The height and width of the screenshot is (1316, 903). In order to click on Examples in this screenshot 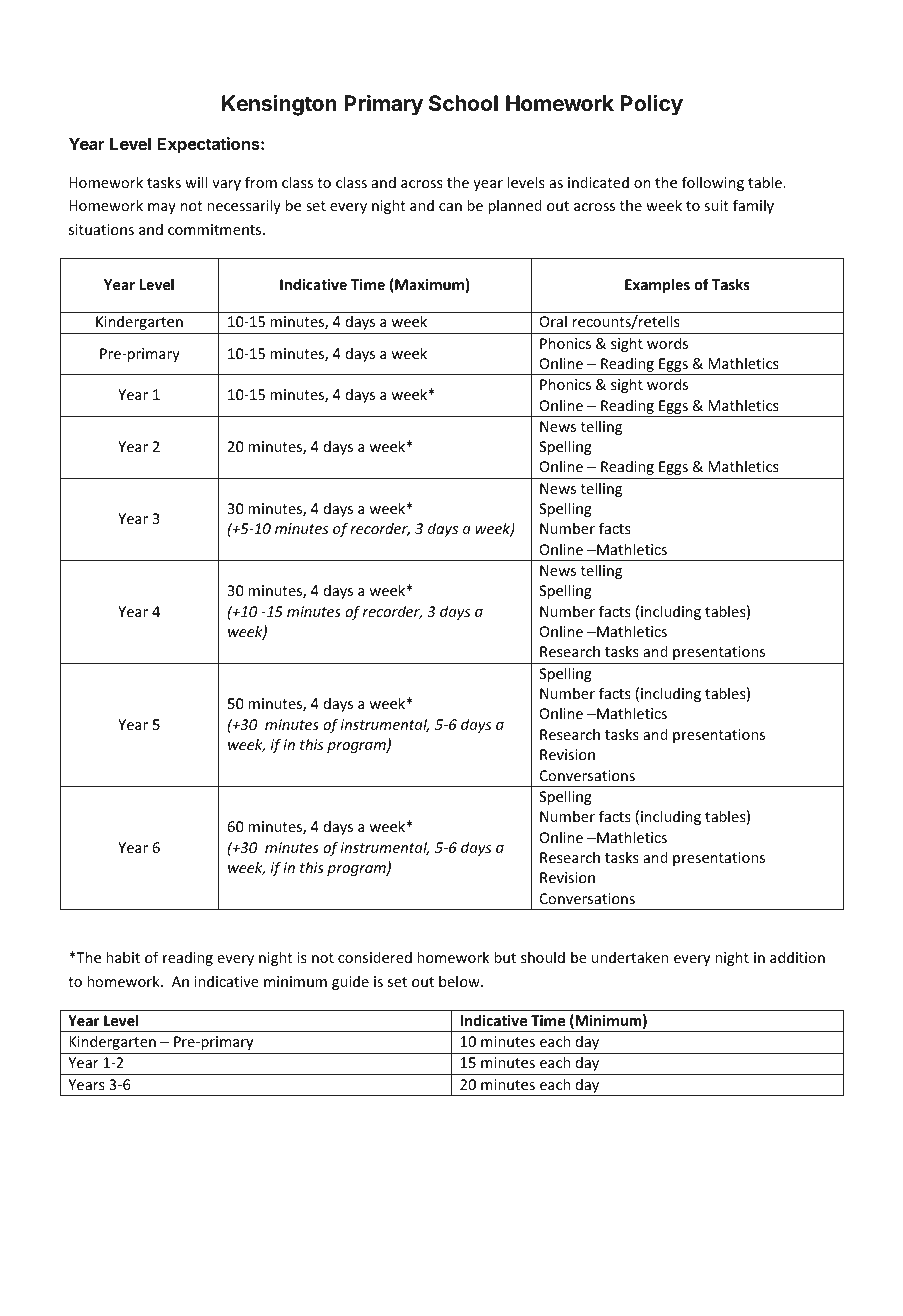, I will do `click(657, 285)`.
